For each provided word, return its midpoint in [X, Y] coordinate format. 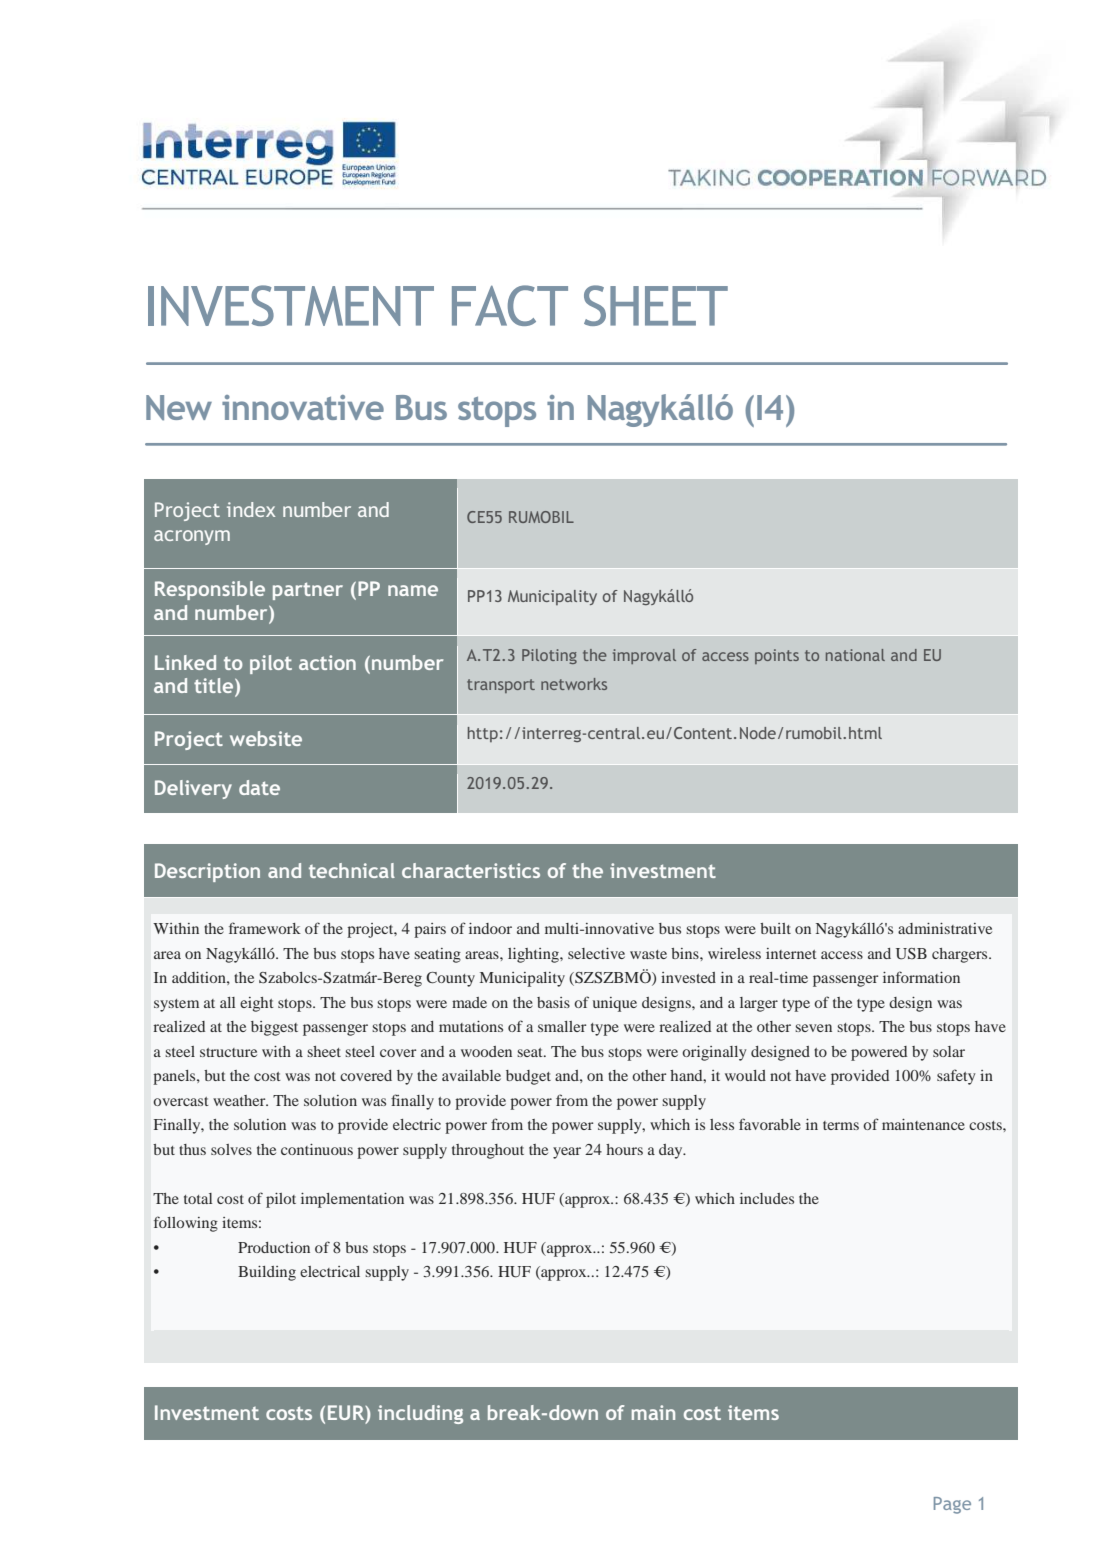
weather [240, 1100]
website [266, 738]
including [420, 1414]
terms [841, 1125]
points [777, 656]
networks [574, 684]
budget [528, 1077]
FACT [510, 305]
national [855, 655]
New [179, 408]
